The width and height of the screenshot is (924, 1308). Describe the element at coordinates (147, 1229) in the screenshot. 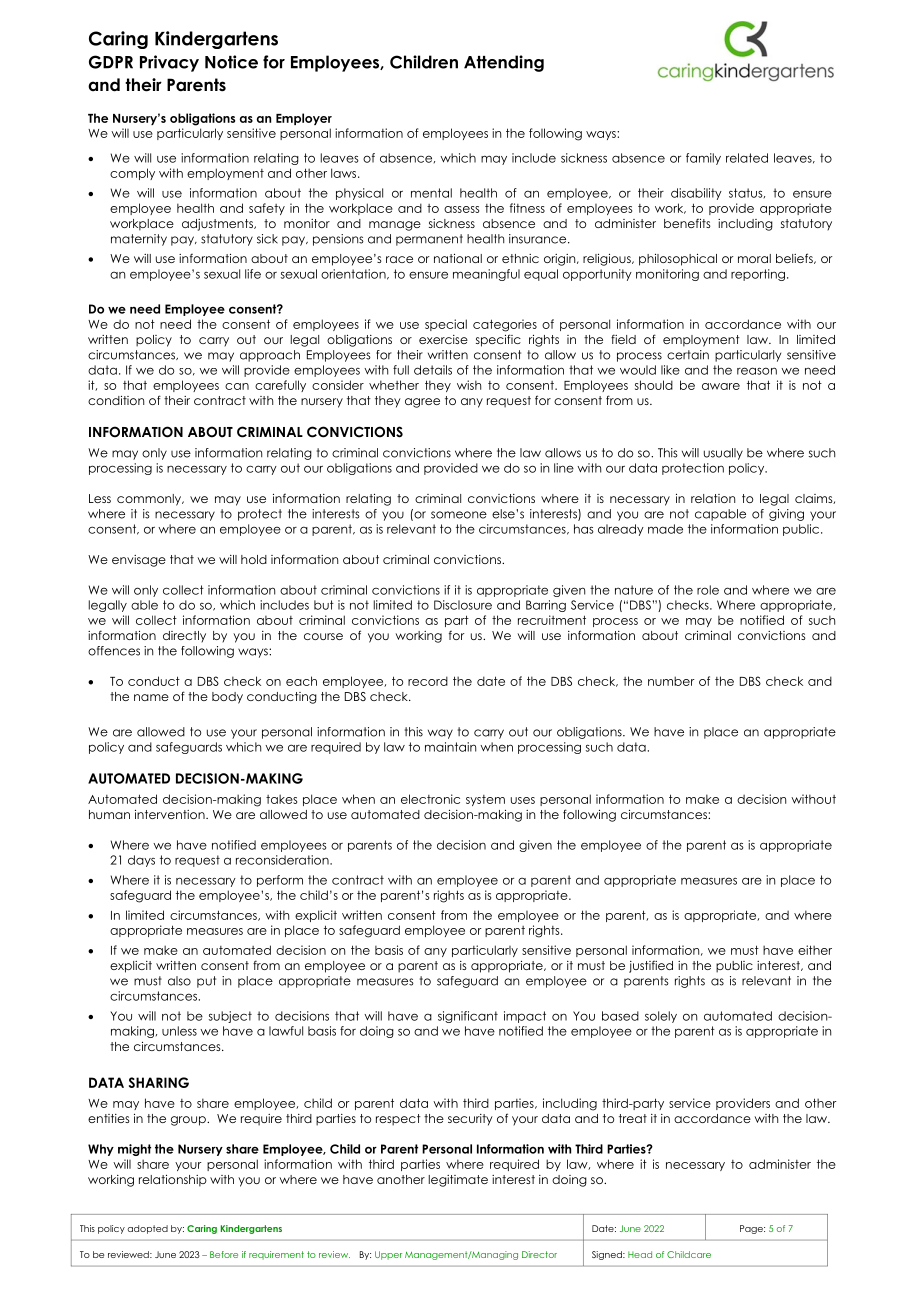

I see `adopted` at that location.
